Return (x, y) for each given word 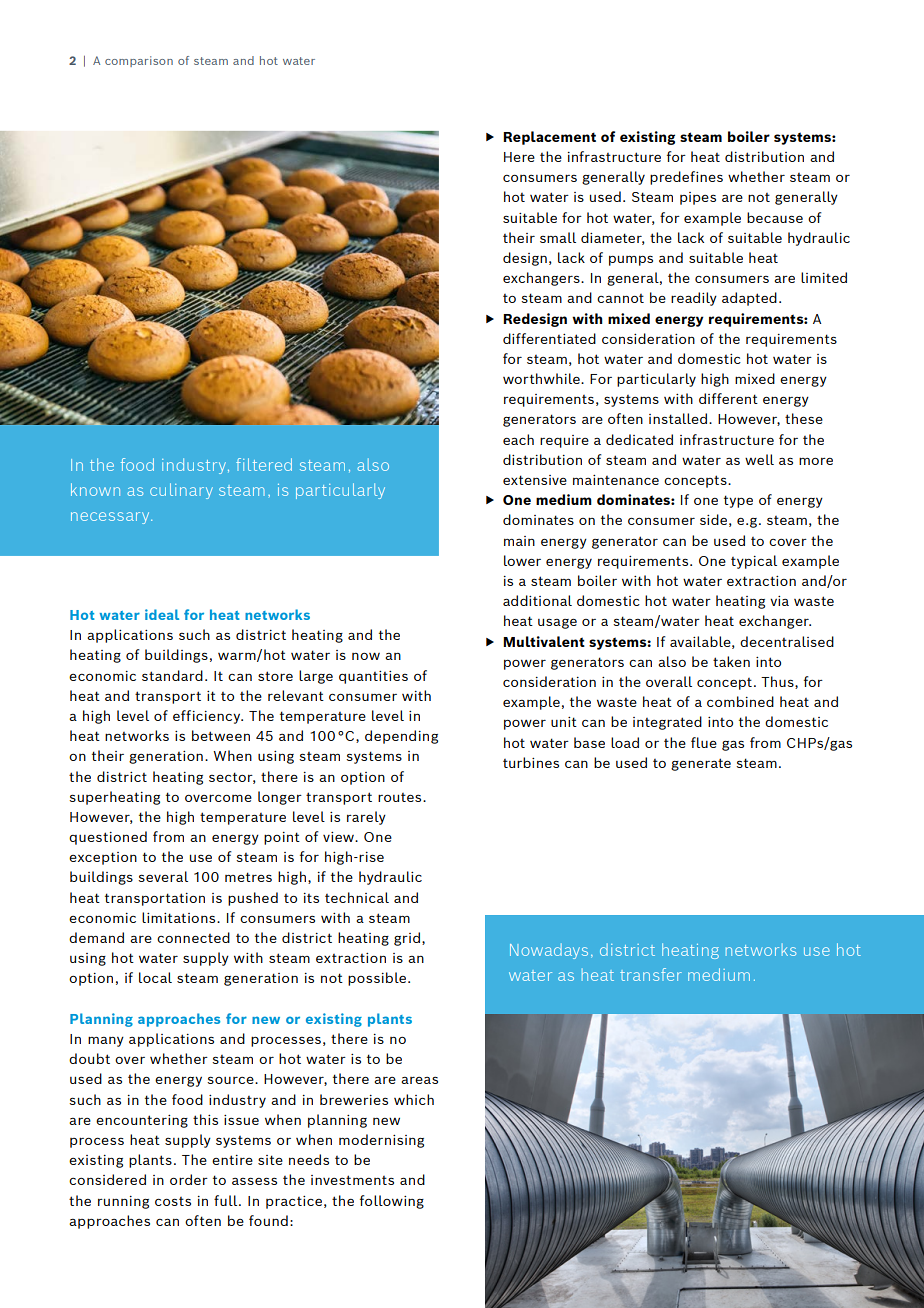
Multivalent (544, 641)
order (189, 1179)
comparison (139, 61)
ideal (162, 614)
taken (731, 661)
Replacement (549, 138)
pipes (698, 198)
